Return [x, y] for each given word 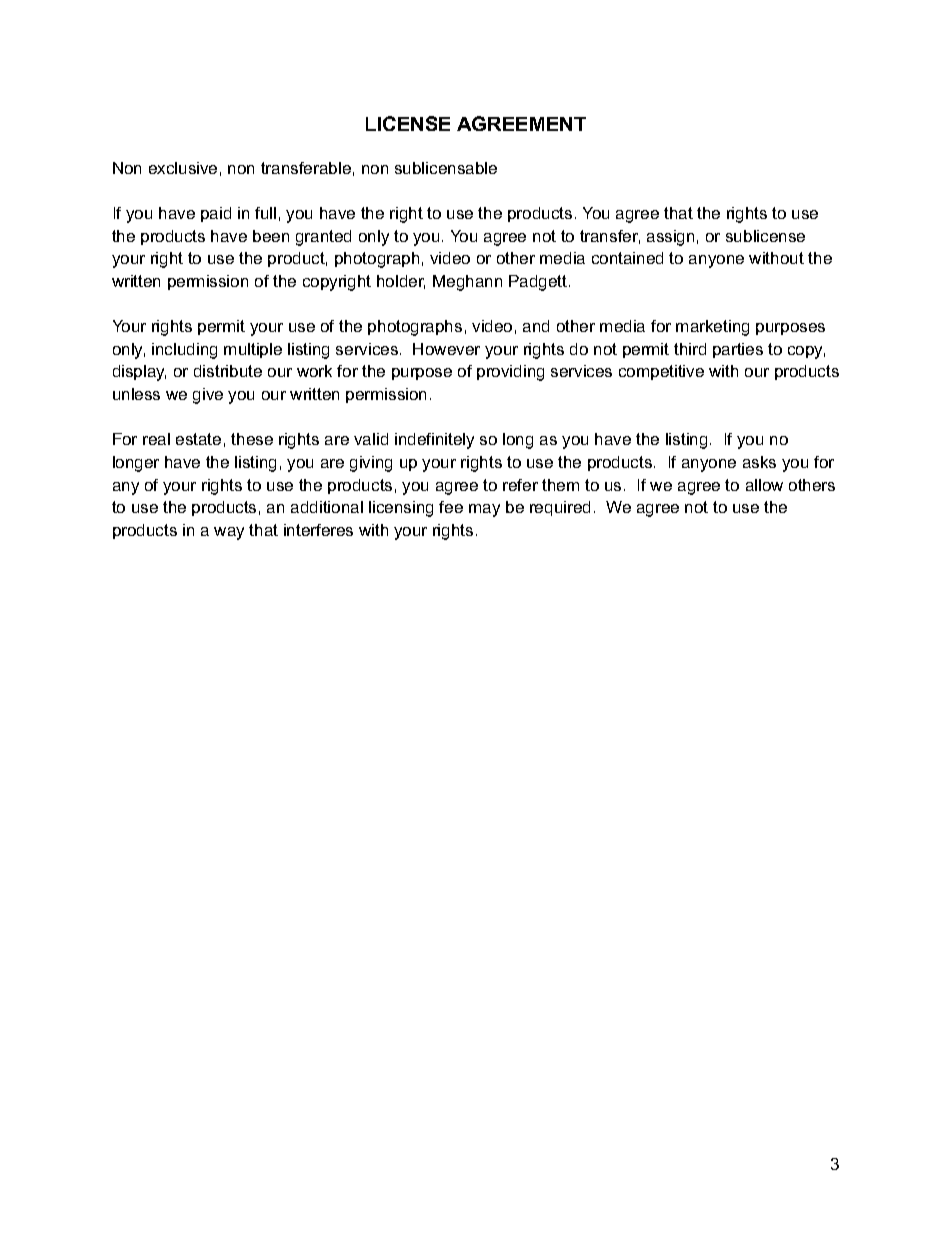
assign [670, 238]
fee [451, 507]
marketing [712, 328]
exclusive [183, 168]
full [265, 213]
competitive [661, 372]
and [536, 326]
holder [401, 282]
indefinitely [434, 441]
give [208, 396]
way [229, 533]
